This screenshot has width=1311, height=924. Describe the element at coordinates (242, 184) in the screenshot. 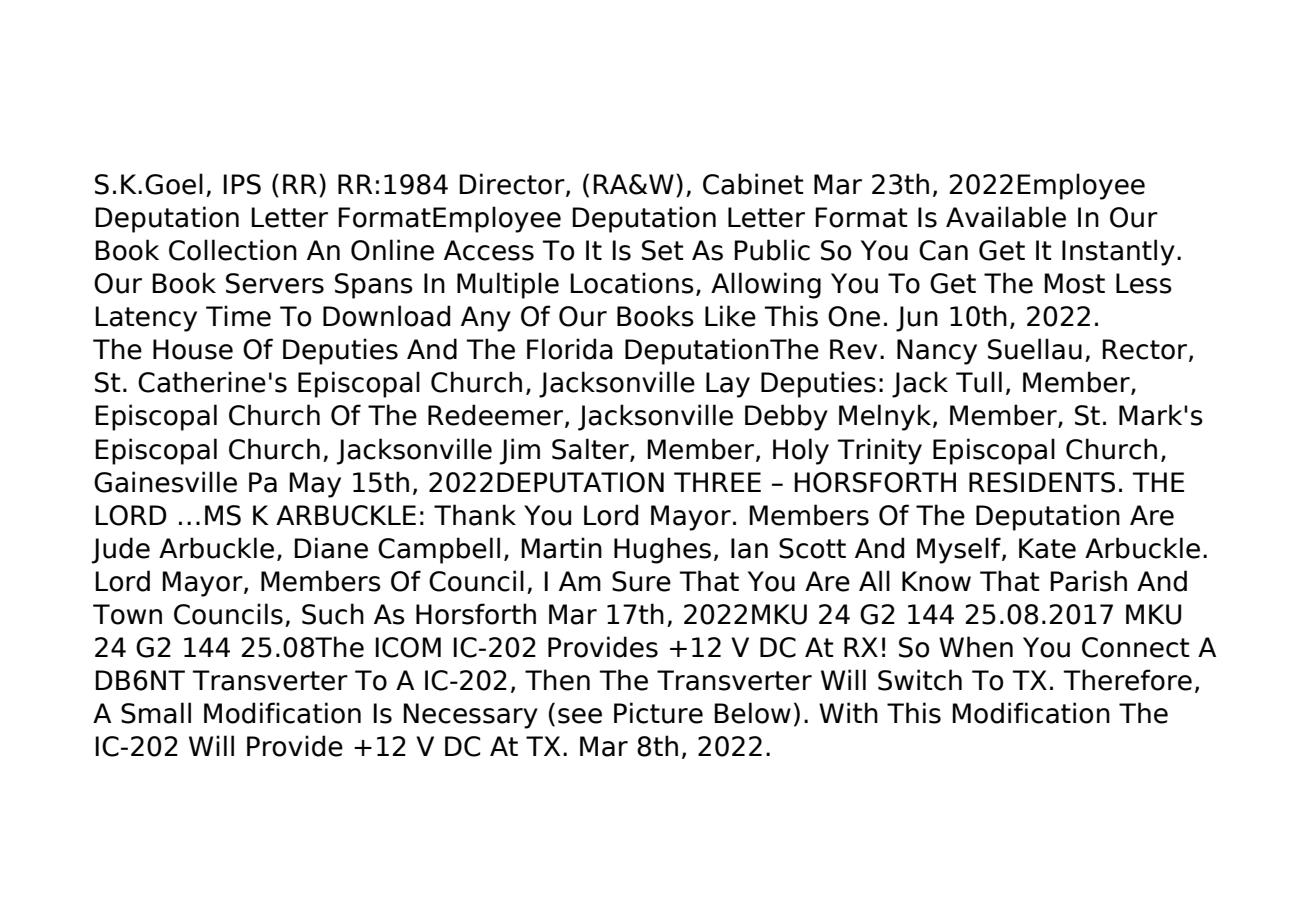

I see `IPS` at that location.
